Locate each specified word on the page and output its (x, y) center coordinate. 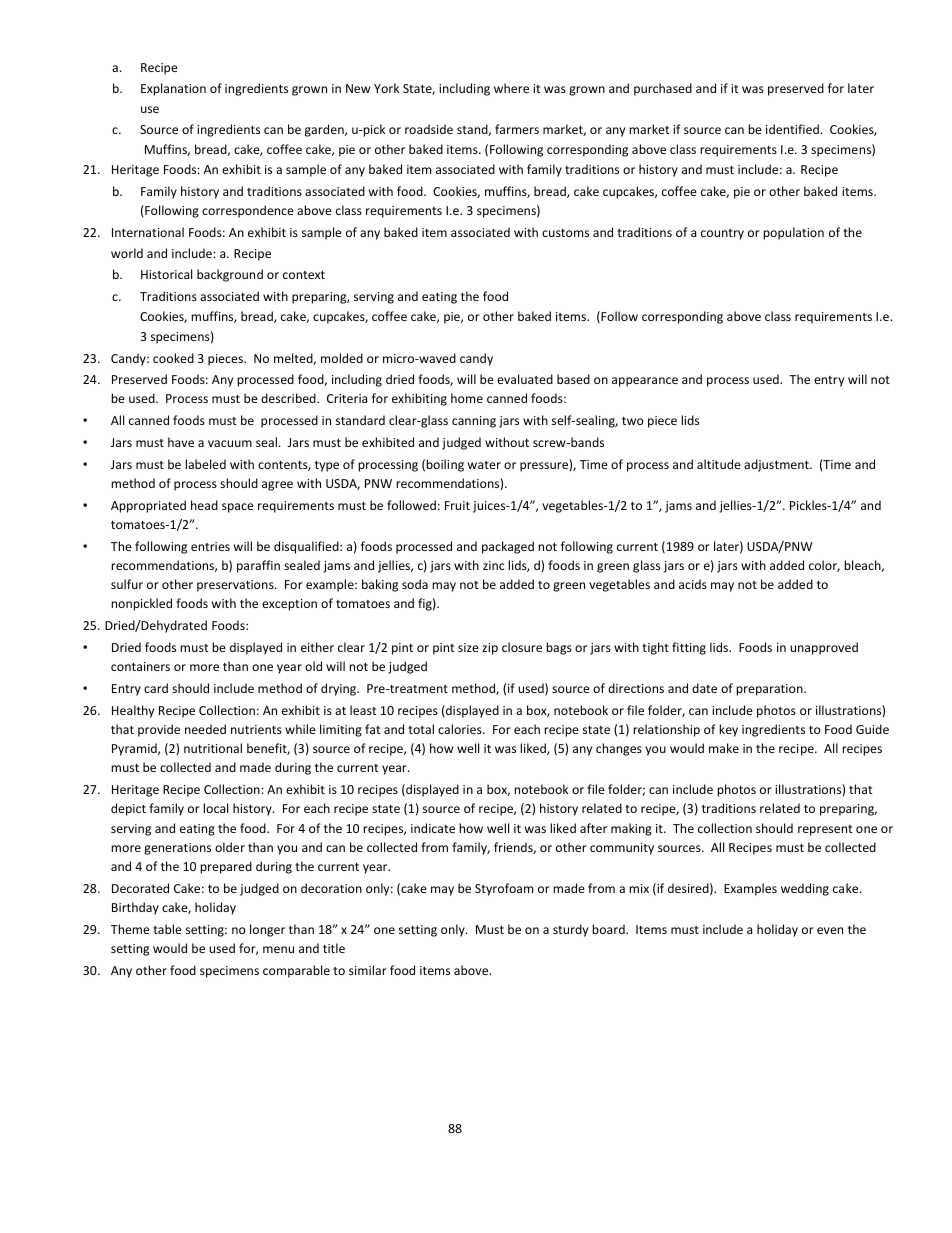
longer (267, 930)
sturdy (570, 930)
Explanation (173, 89)
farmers (517, 129)
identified (792, 129)
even (830, 930)
